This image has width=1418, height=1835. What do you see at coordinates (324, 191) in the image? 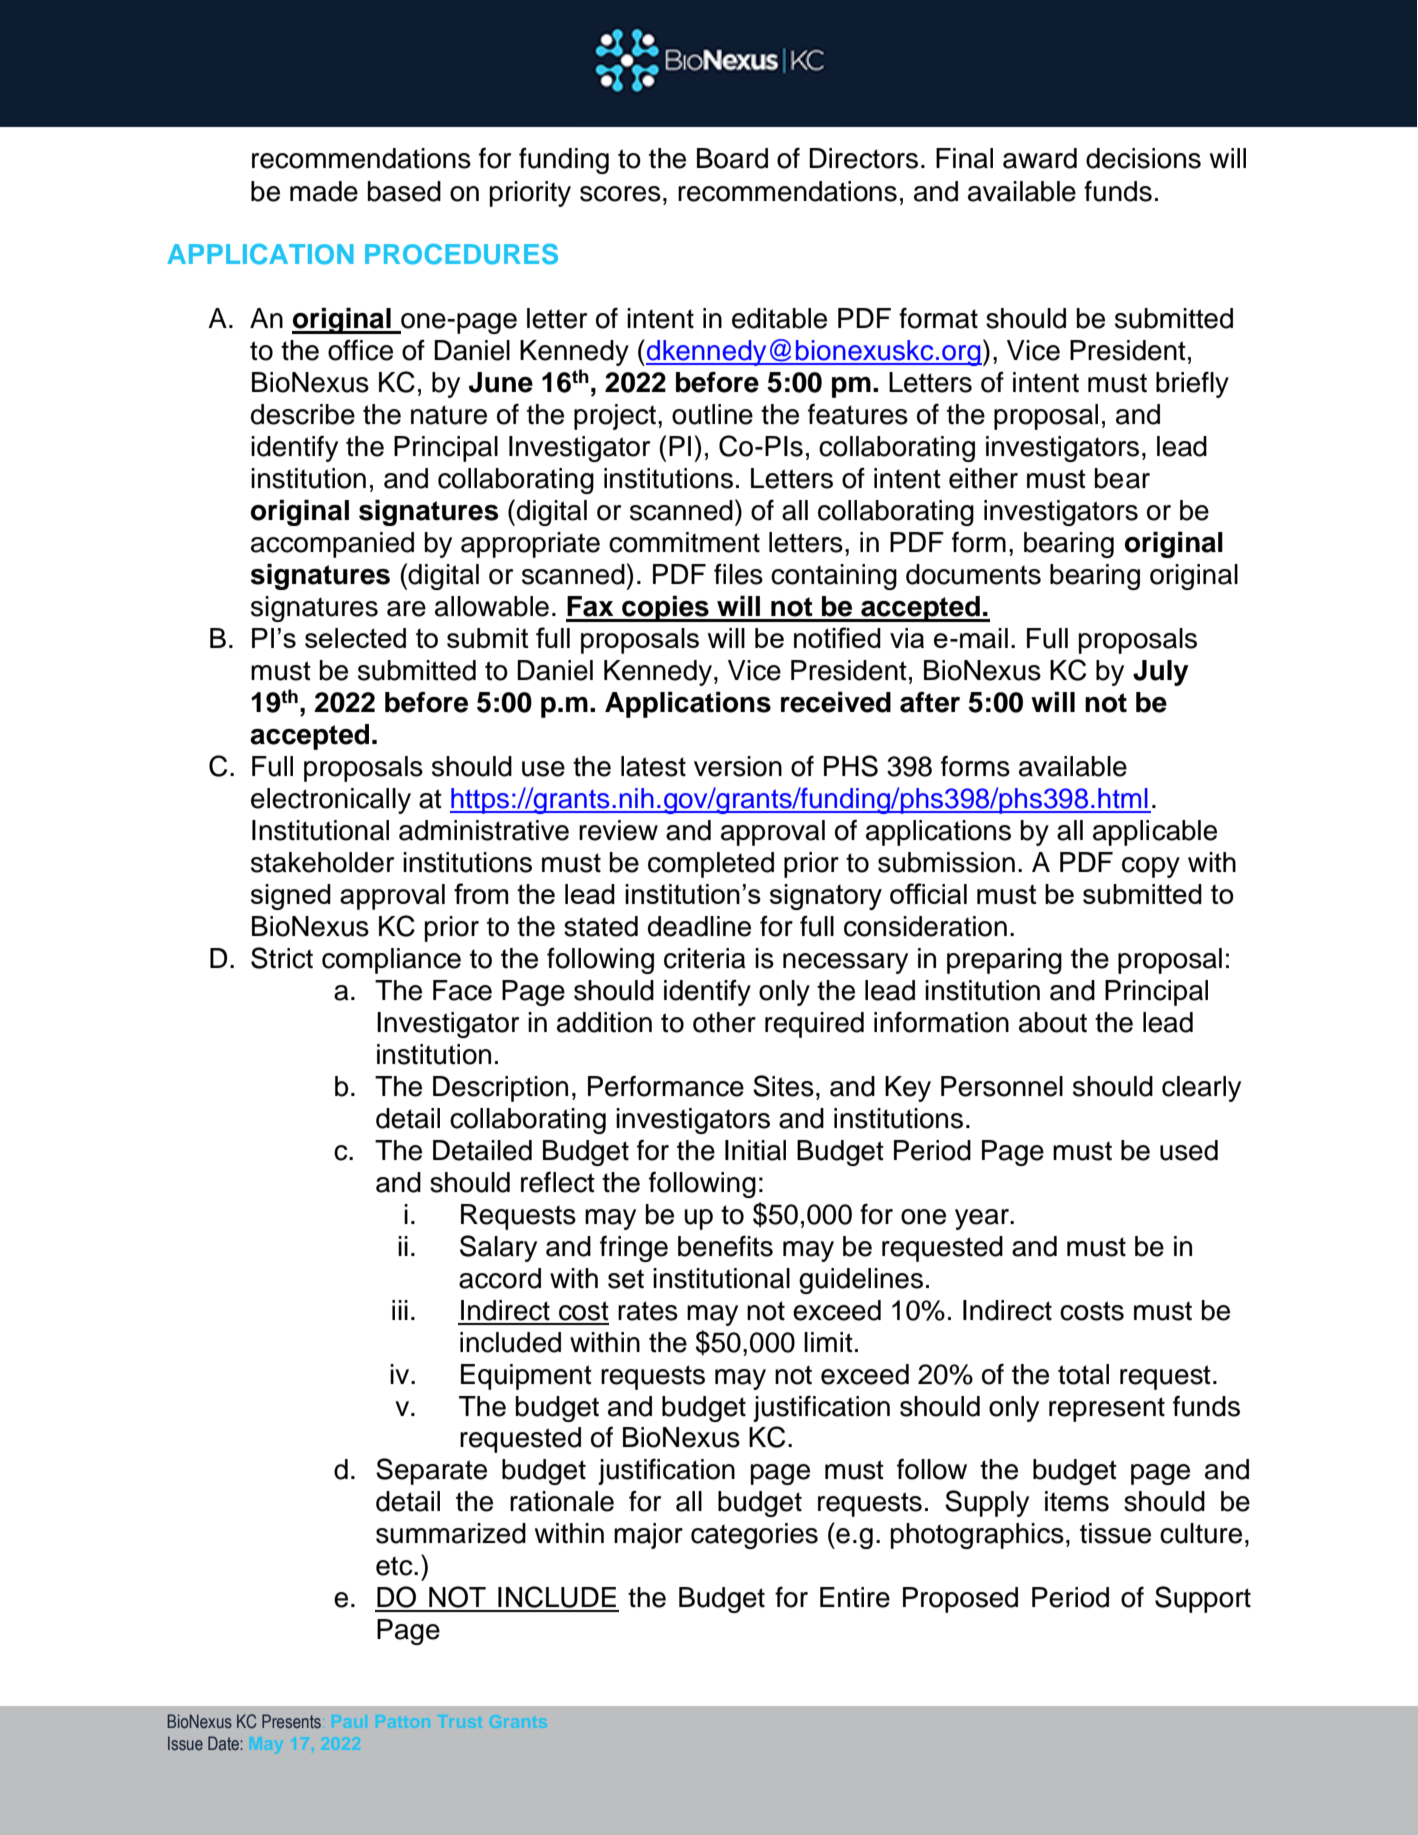
I see `made` at bounding box center [324, 191].
